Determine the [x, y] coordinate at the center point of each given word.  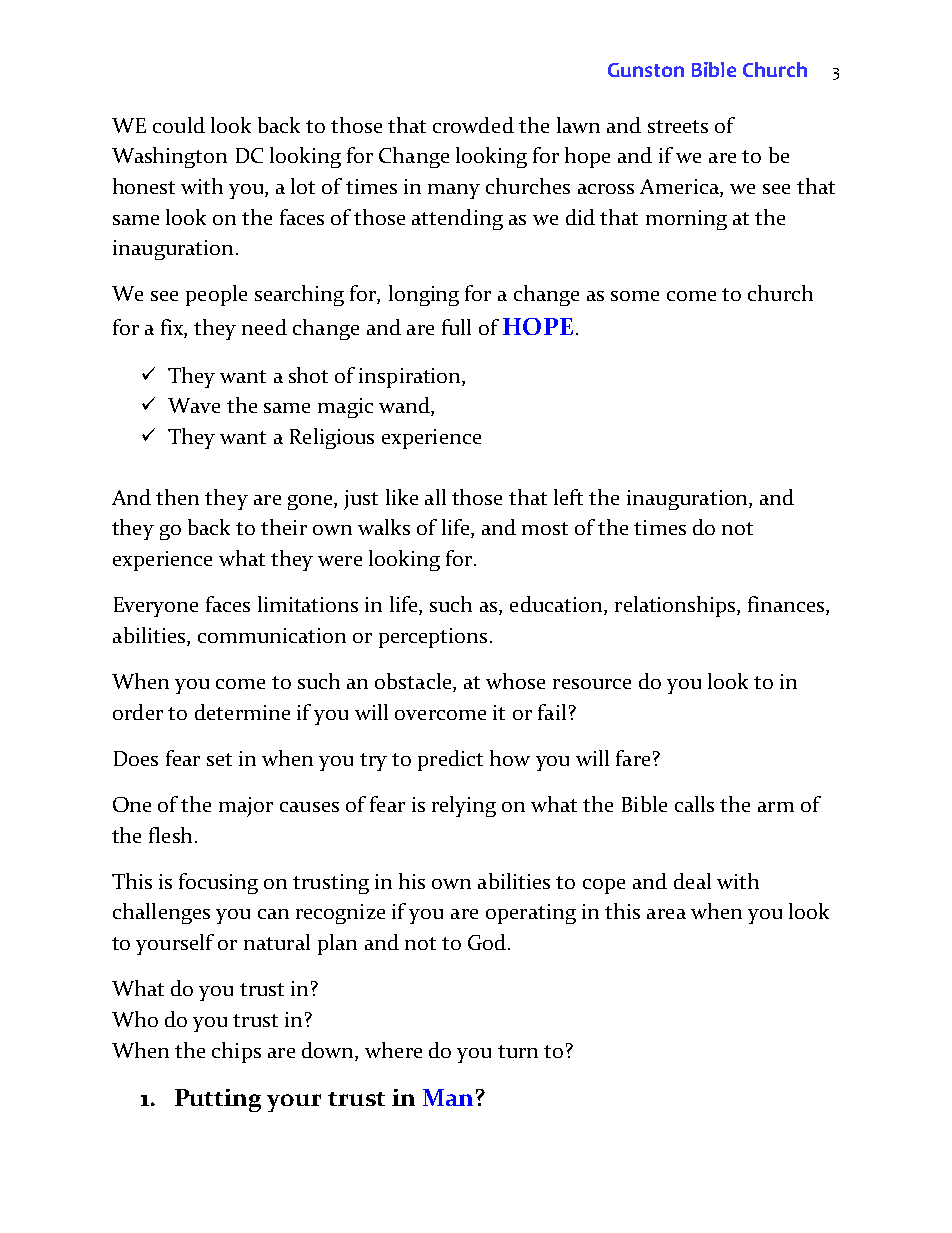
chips [236, 1052]
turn [518, 1051]
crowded [473, 125]
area [666, 914]
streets [678, 126]
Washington [169, 157]
